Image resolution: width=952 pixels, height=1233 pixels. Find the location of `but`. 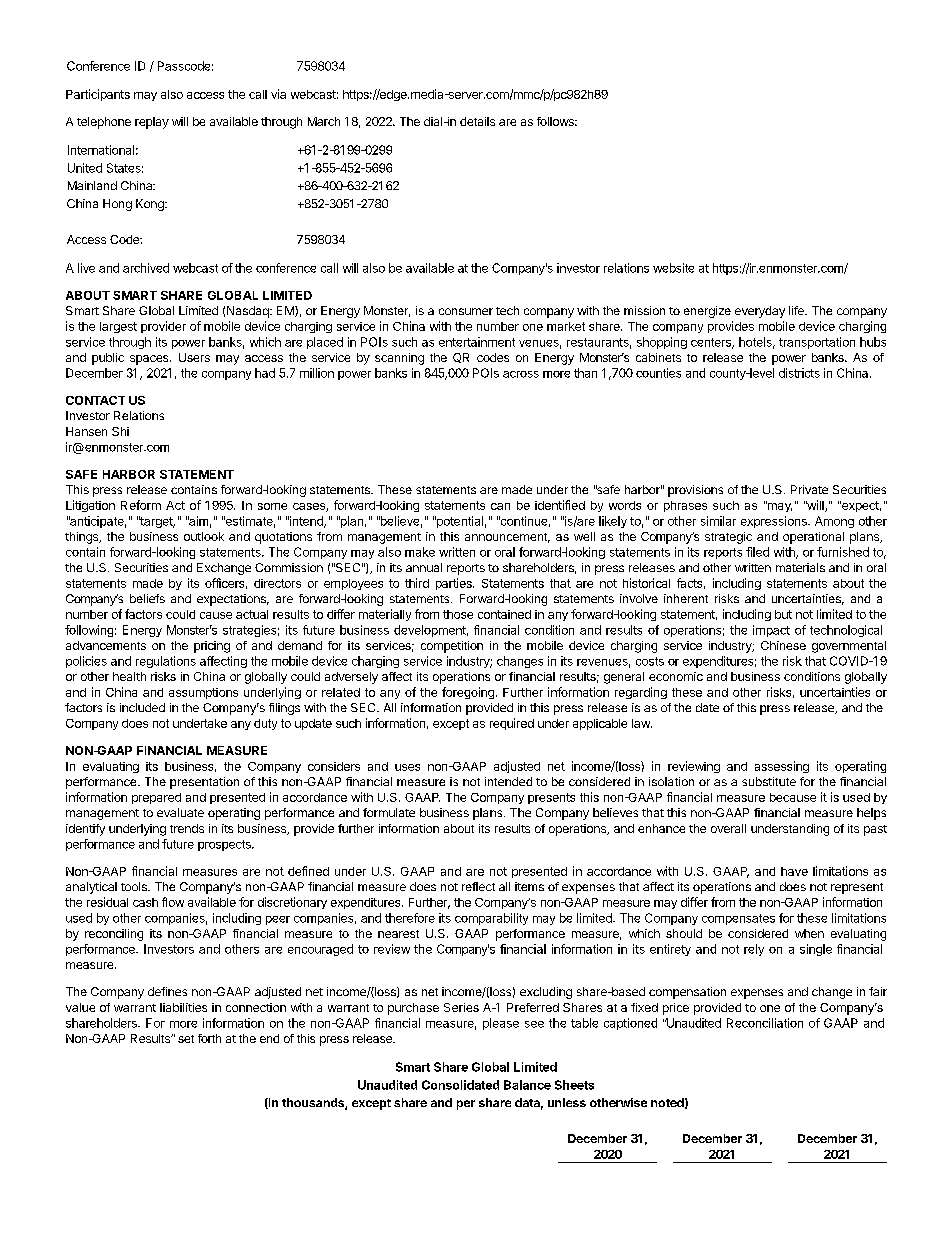

but is located at coordinates (783, 614).
